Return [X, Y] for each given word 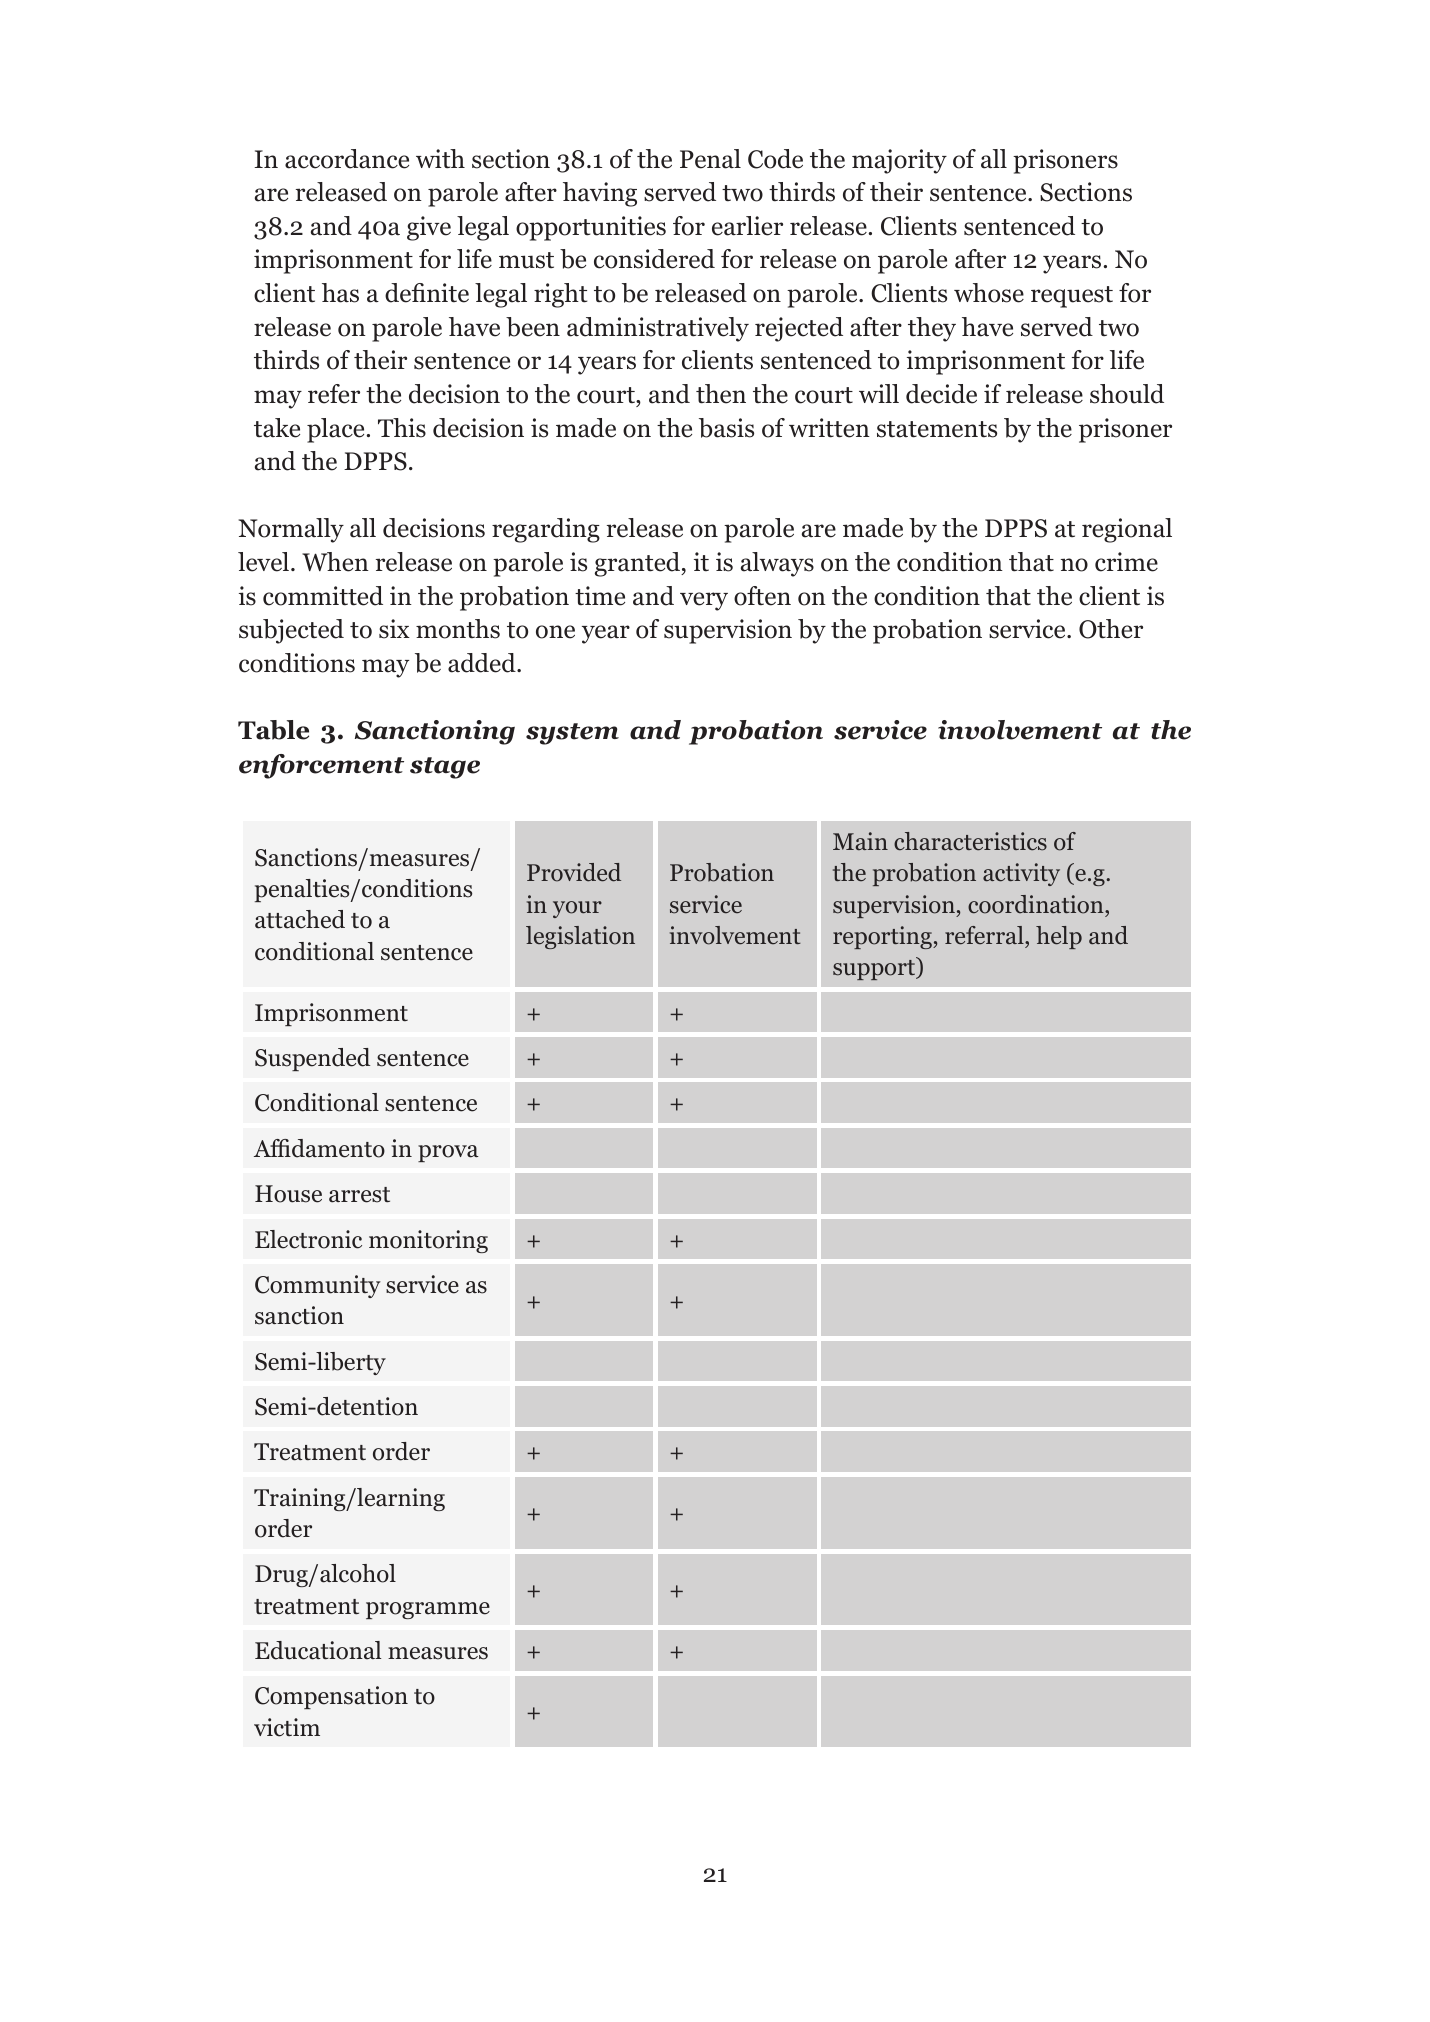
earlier [747, 226]
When [335, 562]
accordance [347, 159]
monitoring [428, 1241]
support [875, 970]
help [1059, 937]
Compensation [331, 1697]
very [704, 601]
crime [1126, 562]
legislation [580, 937]
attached [300, 919]
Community [318, 1286]
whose [989, 293]
